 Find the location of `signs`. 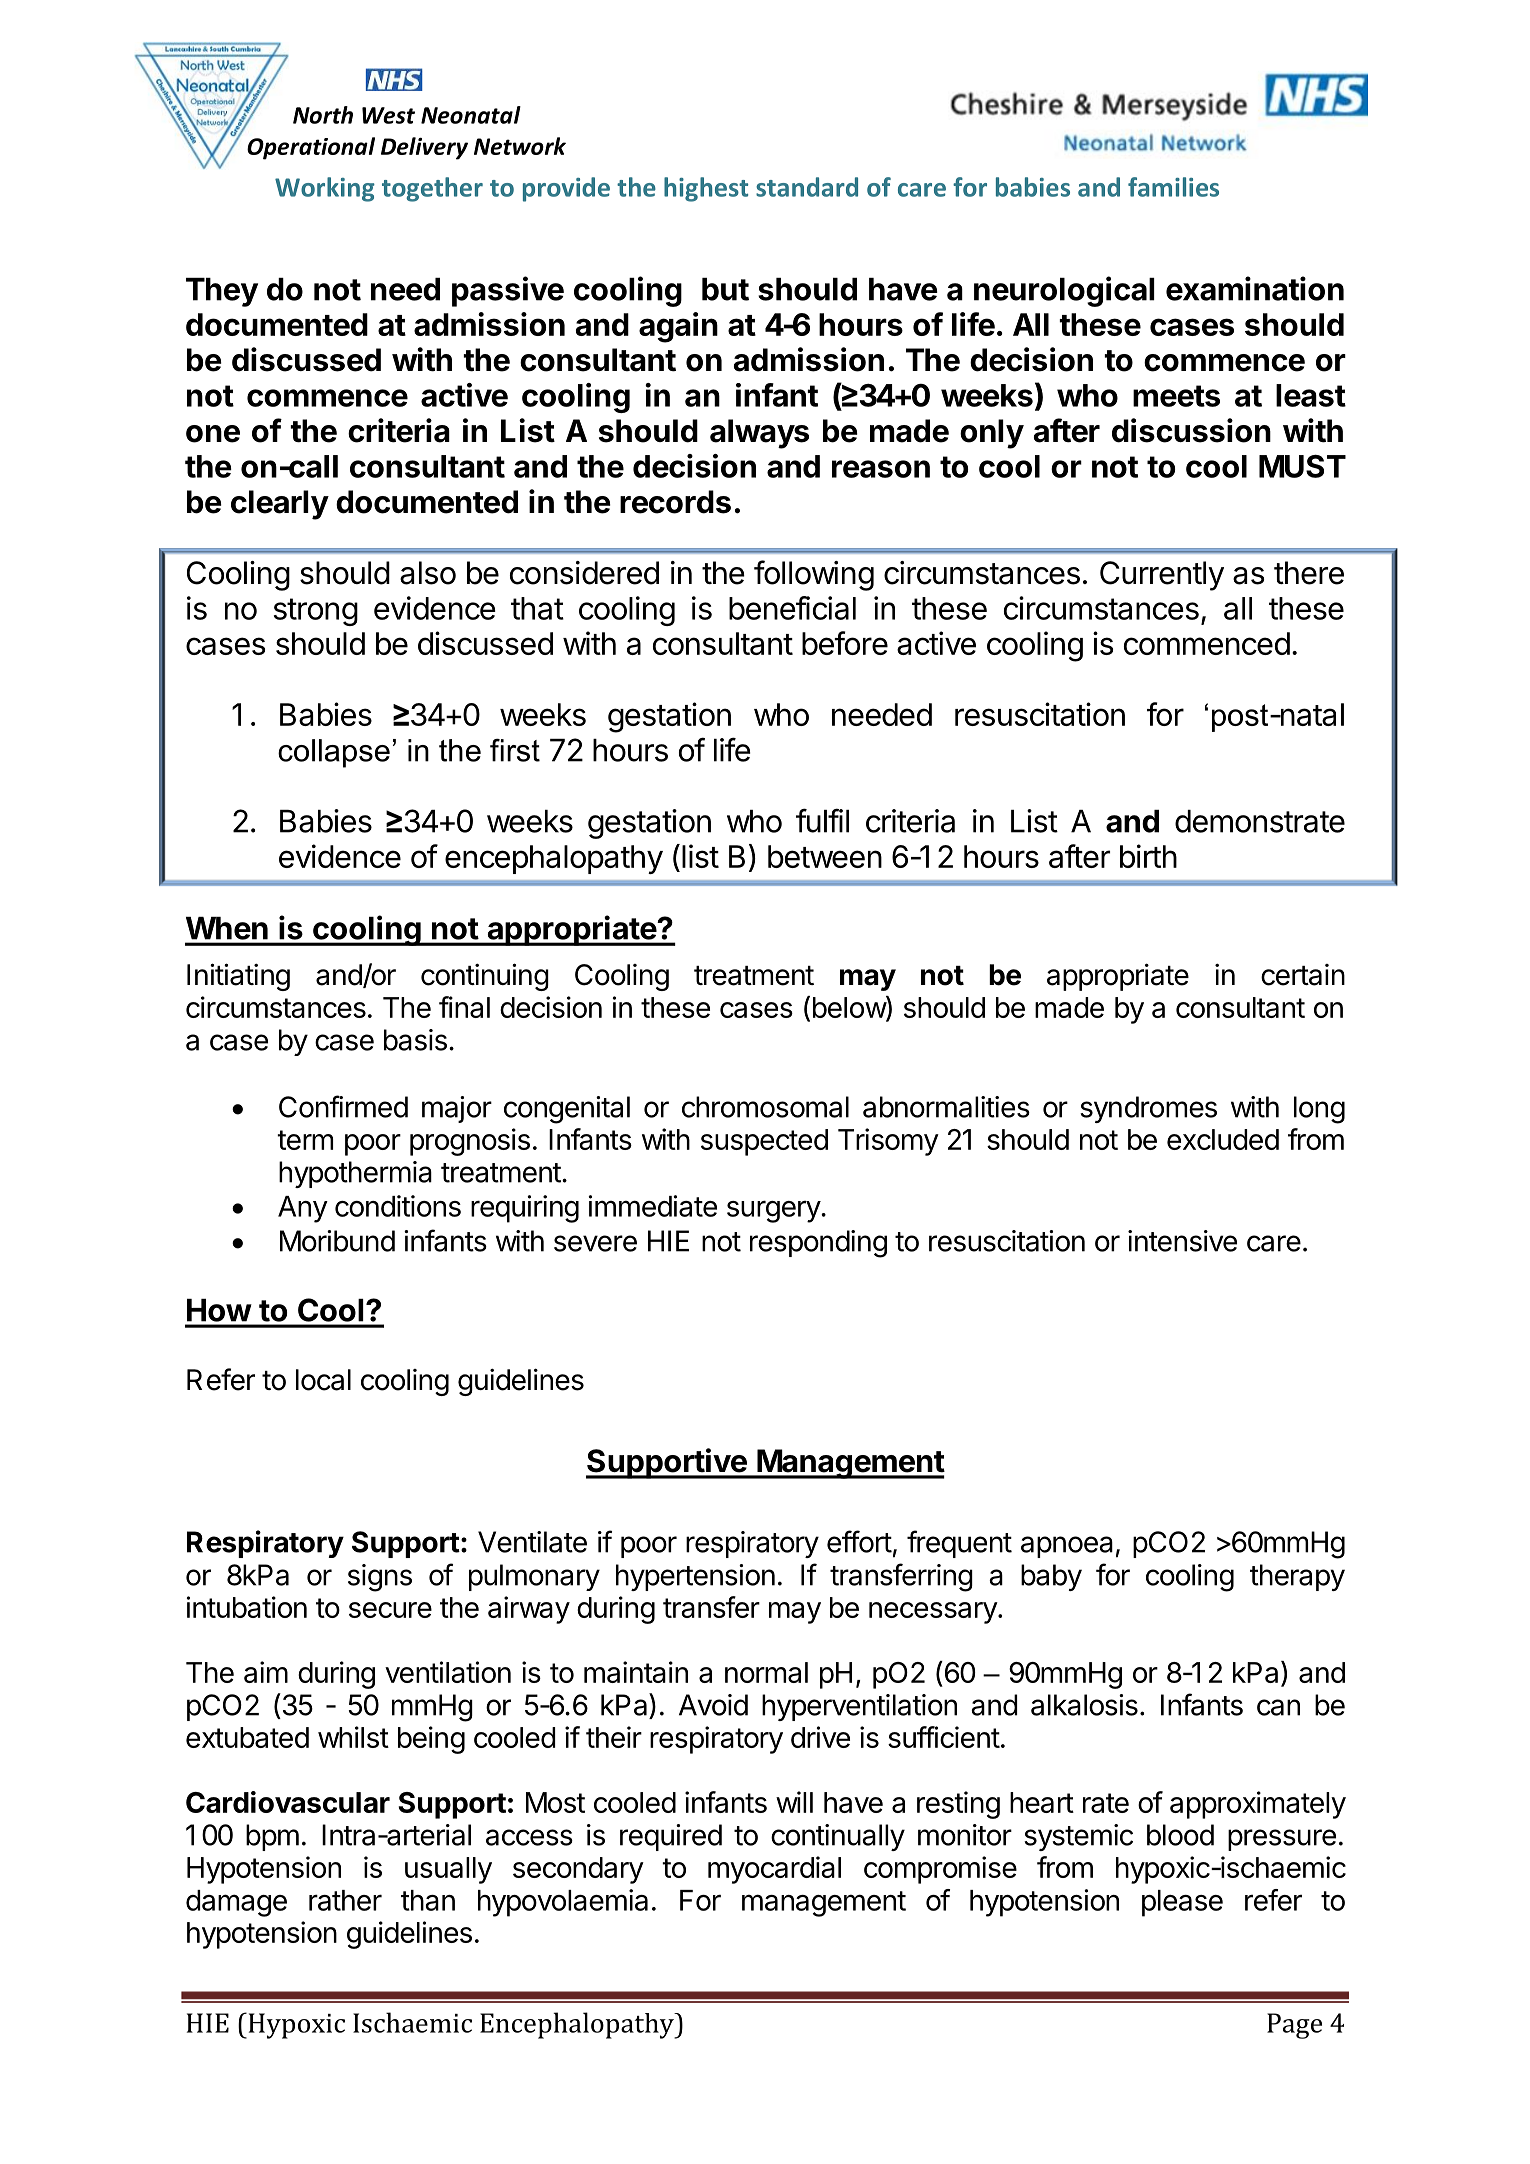

signs is located at coordinates (380, 1578).
